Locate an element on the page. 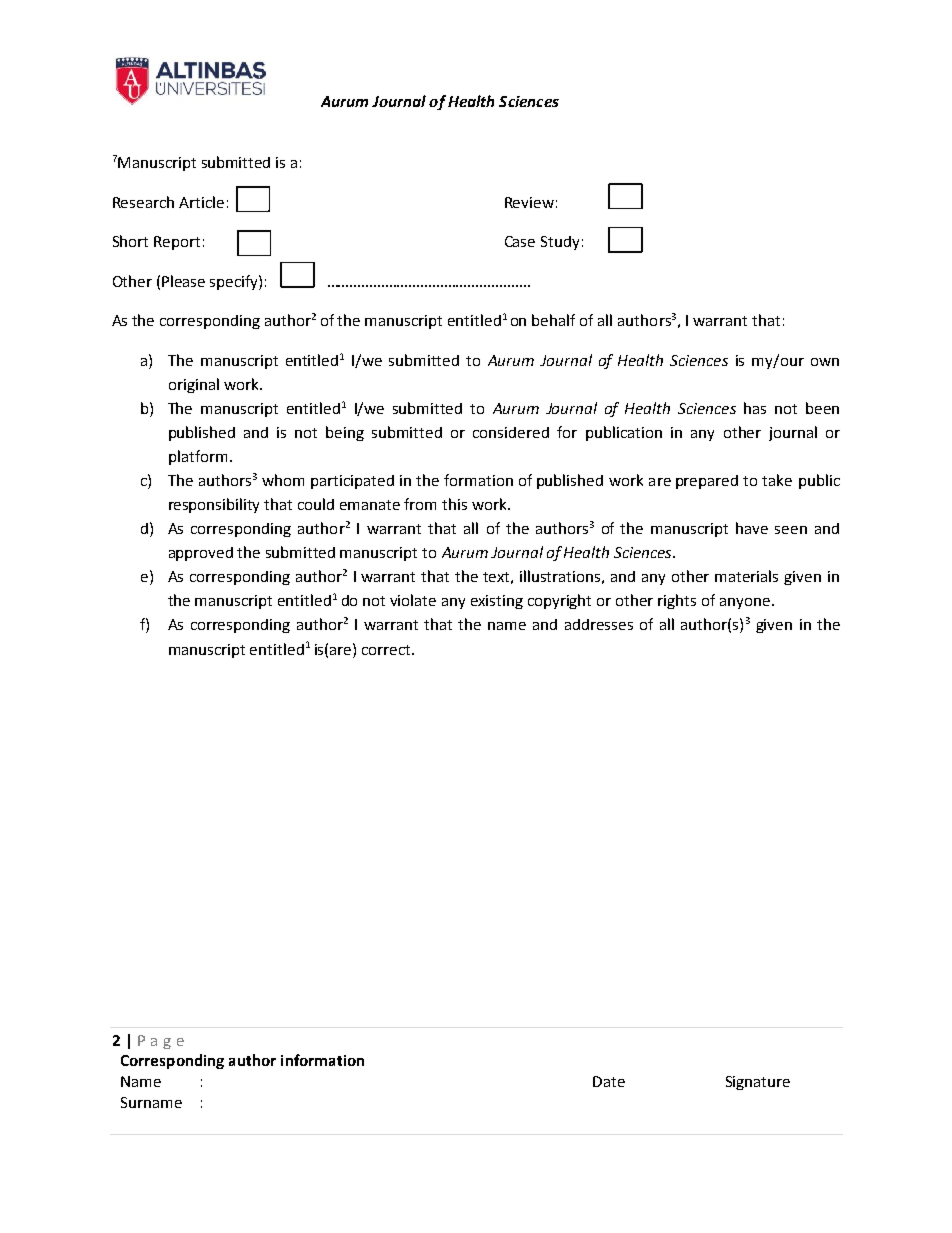 This page has width=952, height=1233. Case is located at coordinates (520, 241).
